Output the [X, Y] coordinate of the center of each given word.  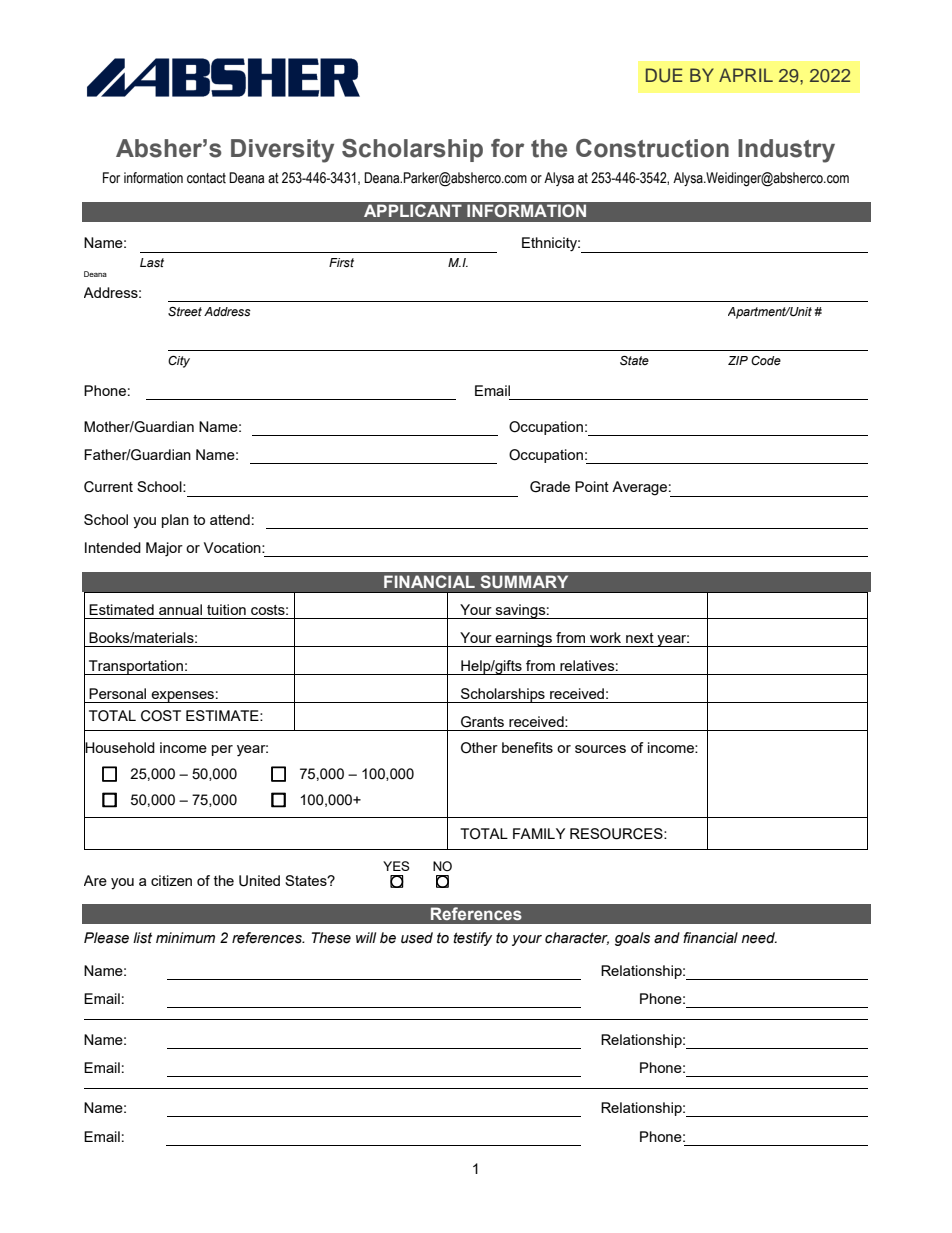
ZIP [738, 360]
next [640, 638]
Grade [550, 487]
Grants [482, 722]
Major [164, 549]
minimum [185, 937]
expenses [182, 697]
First [341, 263]
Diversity [282, 151]
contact [206, 178]
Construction [652, 148]
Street [185, 311]
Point [592, 486]
